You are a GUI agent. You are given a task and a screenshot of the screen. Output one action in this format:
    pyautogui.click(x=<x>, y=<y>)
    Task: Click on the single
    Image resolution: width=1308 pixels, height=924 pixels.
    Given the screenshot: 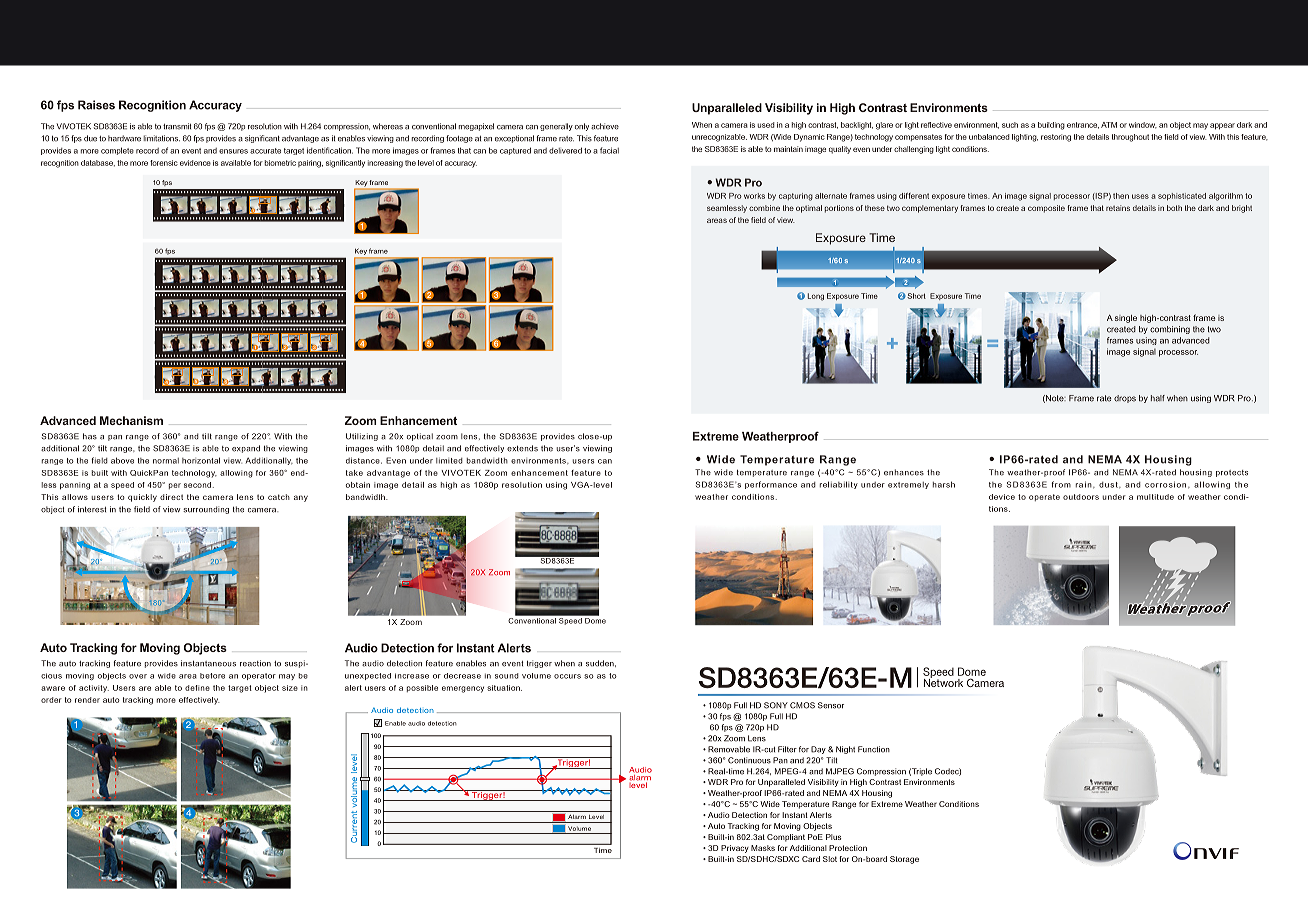 What is the action you would take?
    pyautogui.click(x=1126, y=319)
